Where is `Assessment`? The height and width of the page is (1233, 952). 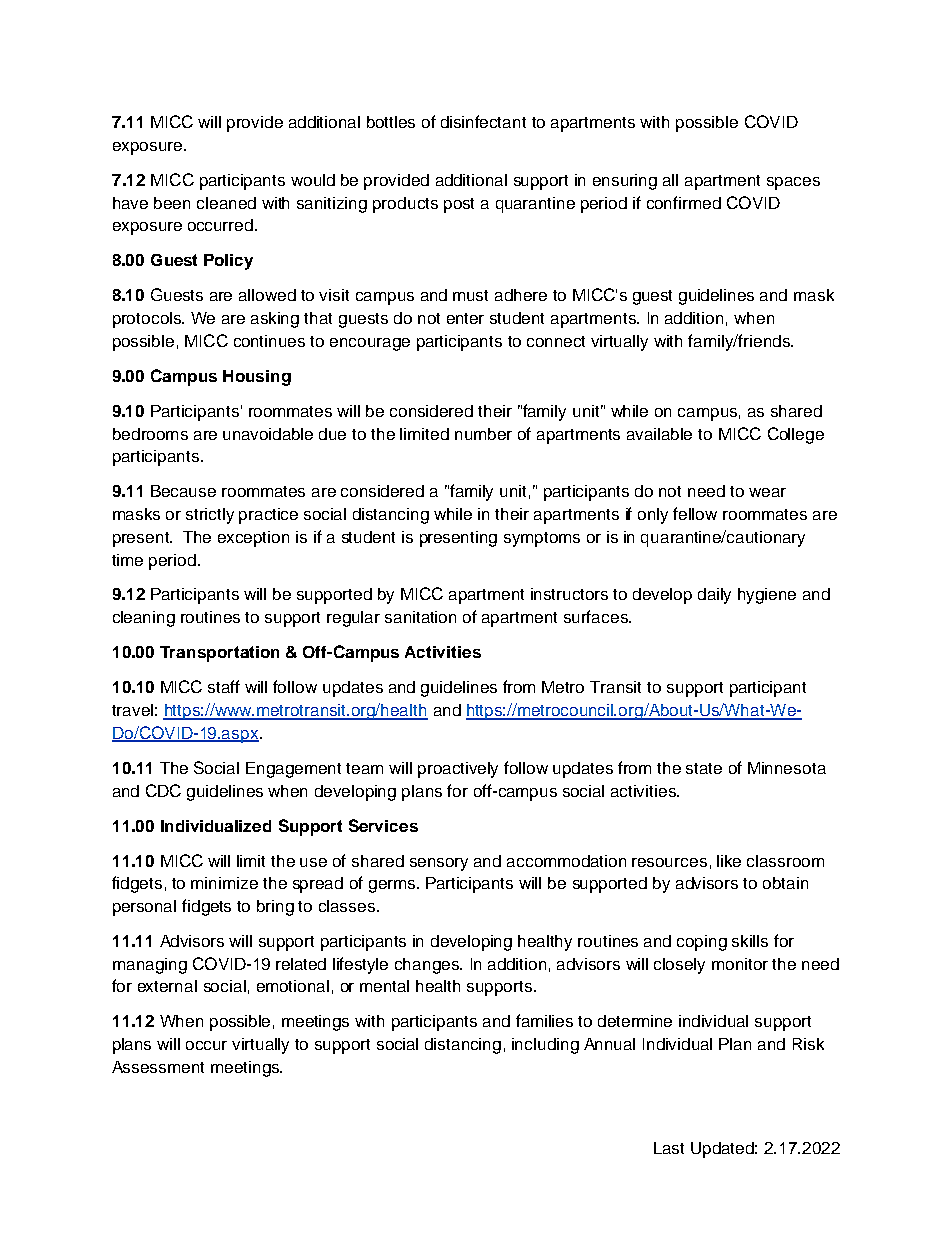 Assessment is located at coordinates (158, 1067).
